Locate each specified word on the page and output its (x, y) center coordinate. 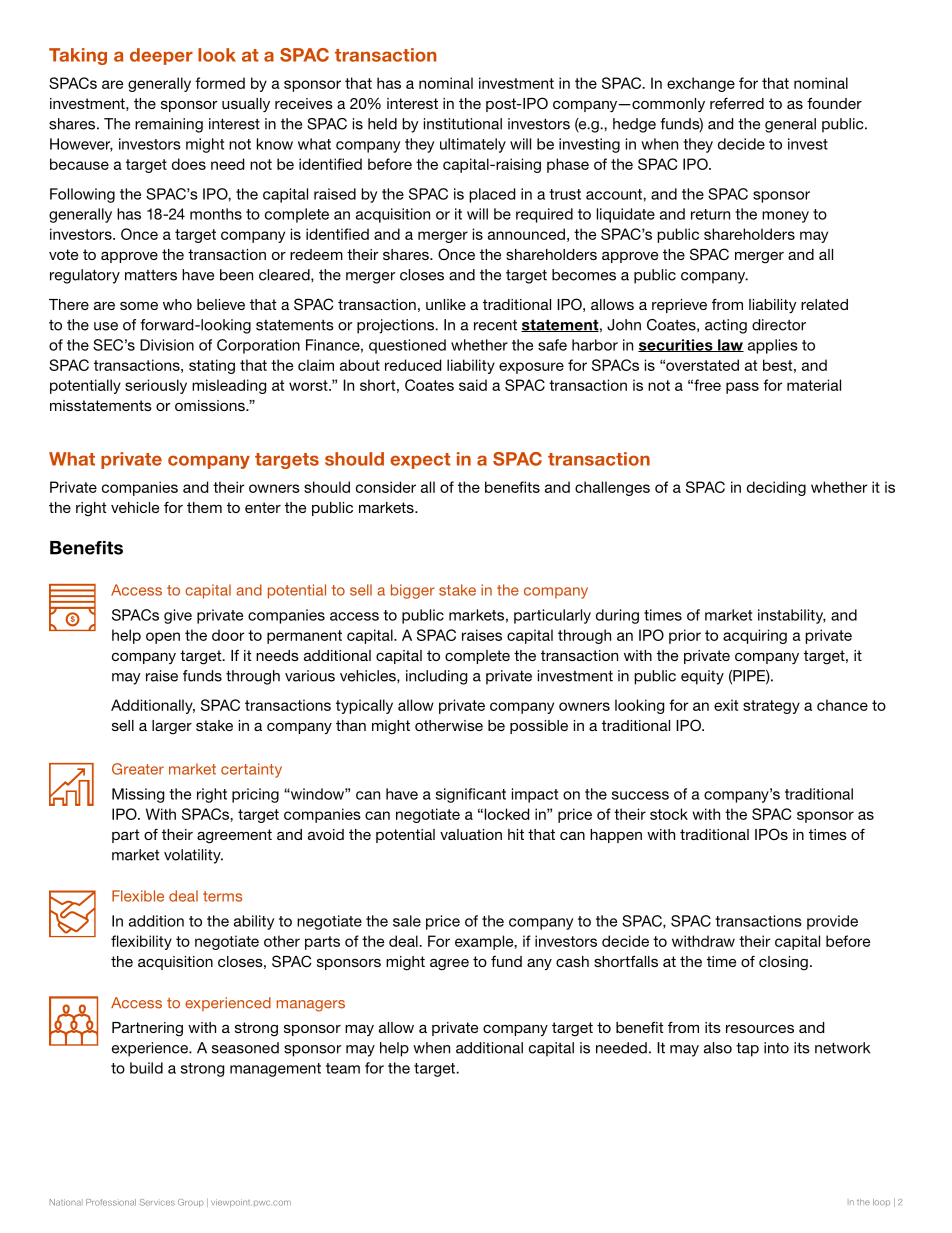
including (436, 677)
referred (737, 103)
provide (832, 922)
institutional (463, 124)
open (163, 638)
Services (157, 1202)
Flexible (138, 896)
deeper (161, 56)
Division (167, 345)
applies (773, 346)
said (473, 385)
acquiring (755, 636)
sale (407, 921)
